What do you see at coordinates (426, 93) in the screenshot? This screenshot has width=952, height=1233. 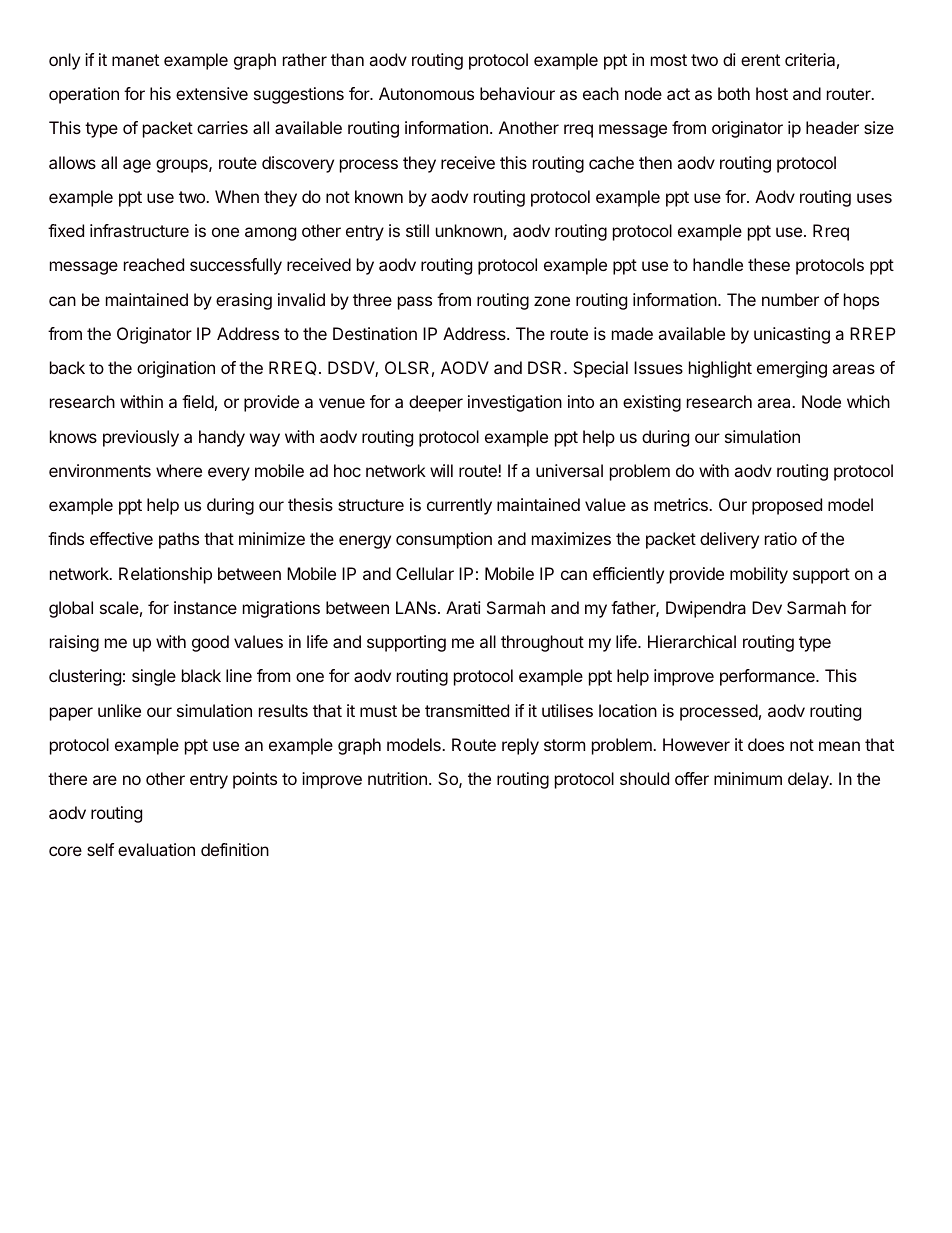 I see `Autonomous` at bounding box center [426, 93].
